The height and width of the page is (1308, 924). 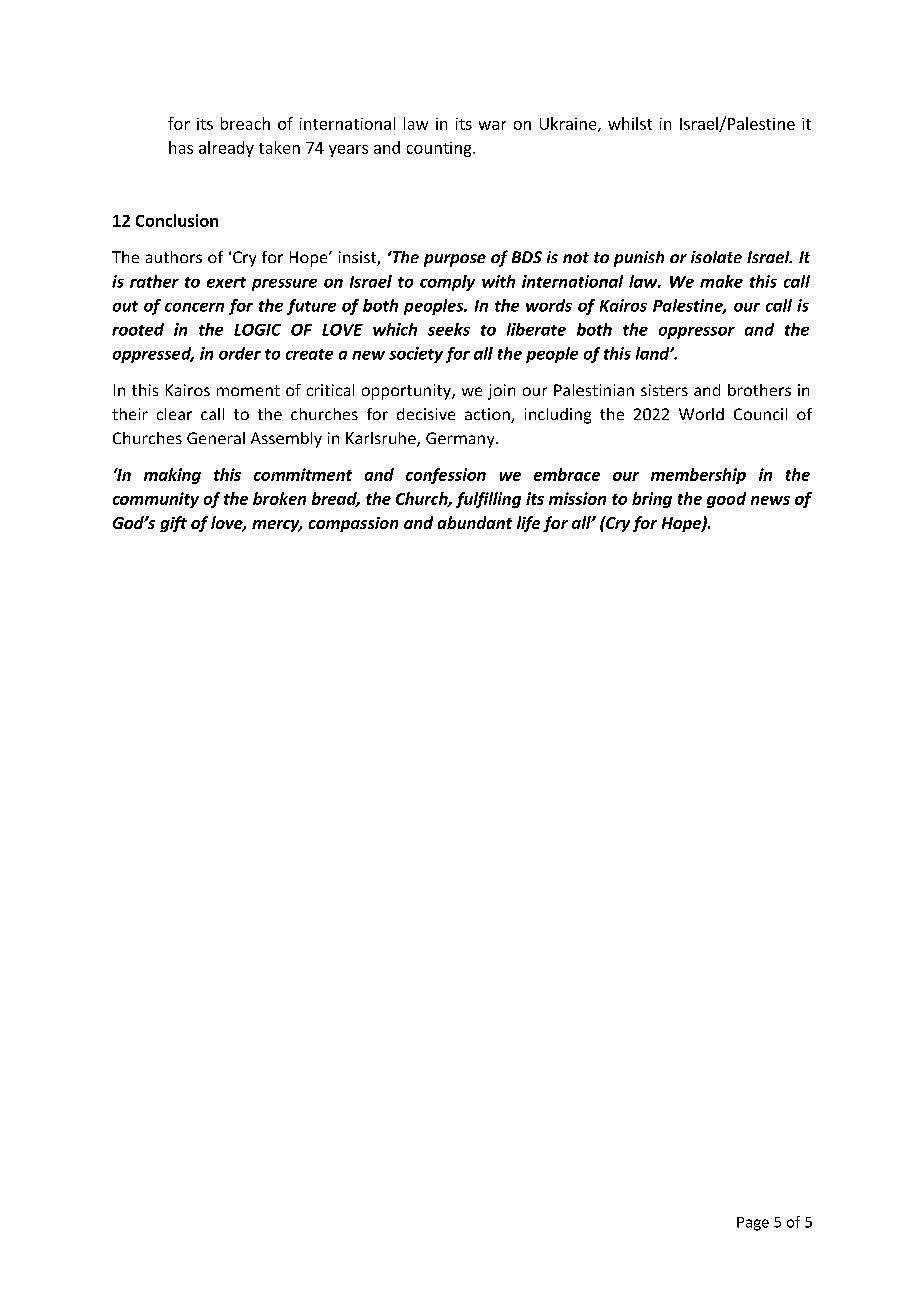 I want to click on Page, so click(x=753, y=1224).
